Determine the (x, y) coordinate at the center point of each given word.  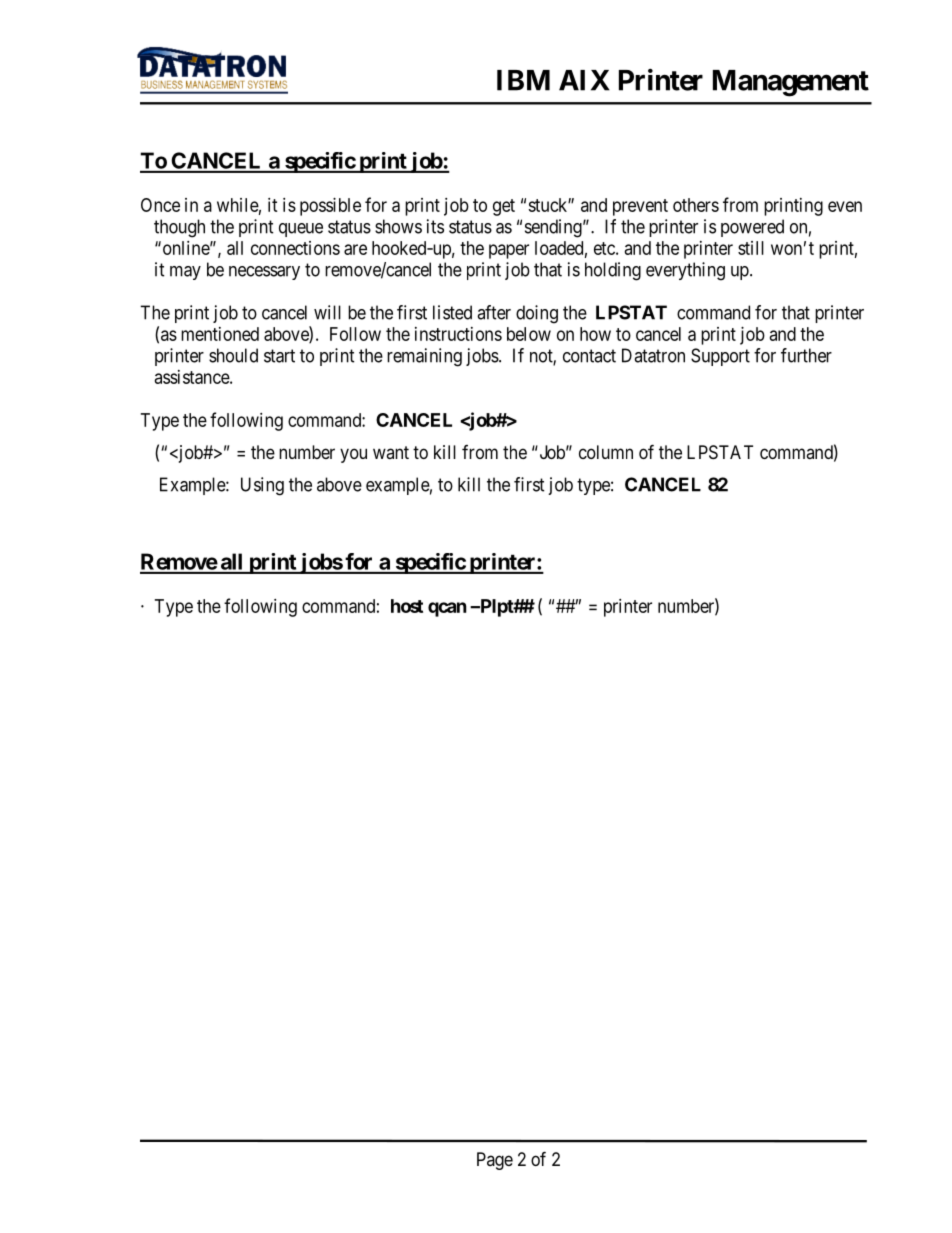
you (353, 455)
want (391, 452)
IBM (523, 80)
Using (262, 486)
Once (160, 205)
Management (791, 83)
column (606, 452)
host (407, 606)
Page (495, 1161)
